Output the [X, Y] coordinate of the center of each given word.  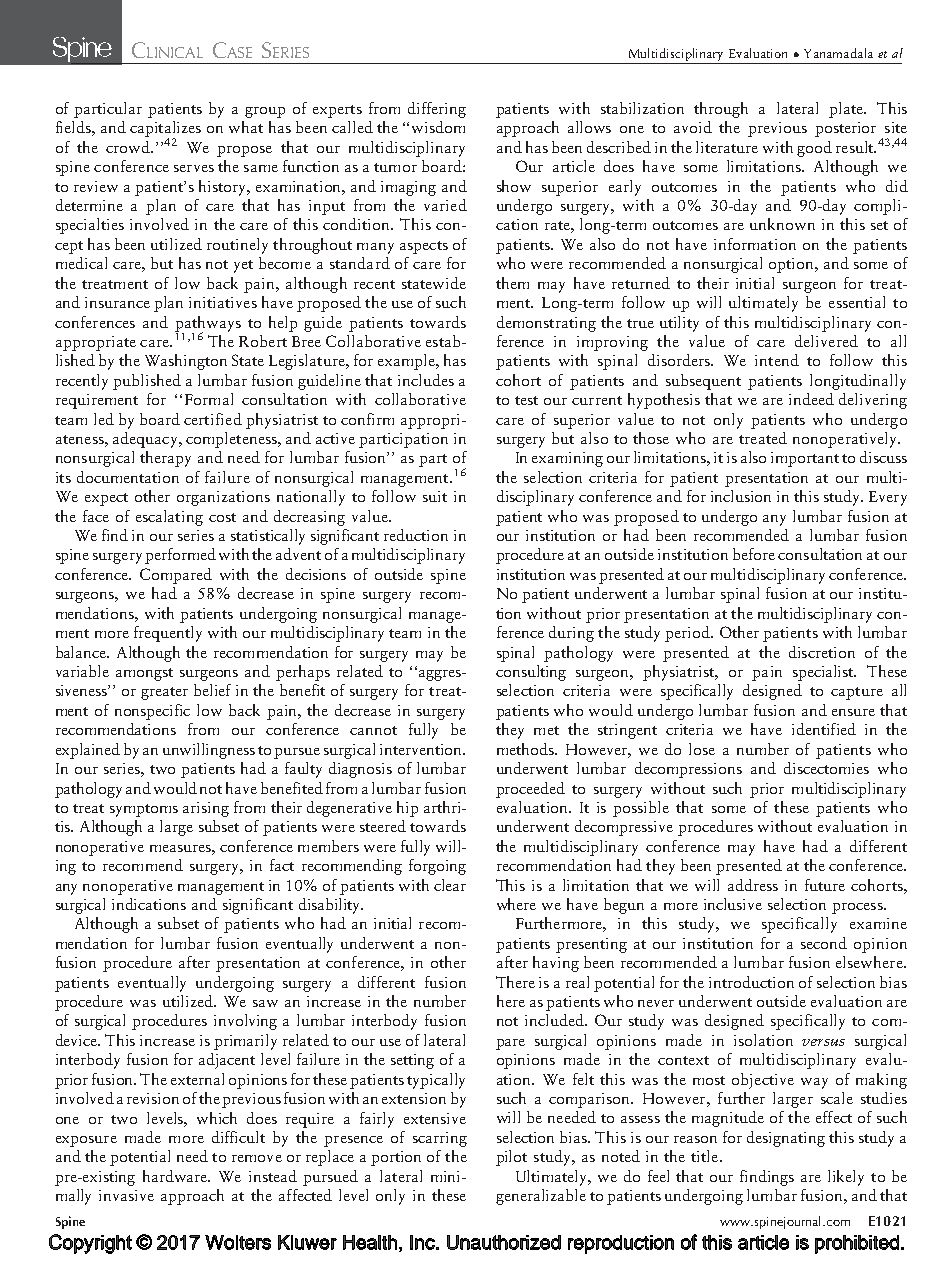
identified [824, 729]
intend [777, 360]
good [814, 149]
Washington [186, 362]
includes [426, 380]
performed [180, 556]
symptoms [144, 810]
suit [435, 496]
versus [823, 1042]
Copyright [90, 1244]
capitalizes [165, 130]
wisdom [438, 127]
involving [245, 1022]
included [555, 1020]
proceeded [530, 790]
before [754, 554]
